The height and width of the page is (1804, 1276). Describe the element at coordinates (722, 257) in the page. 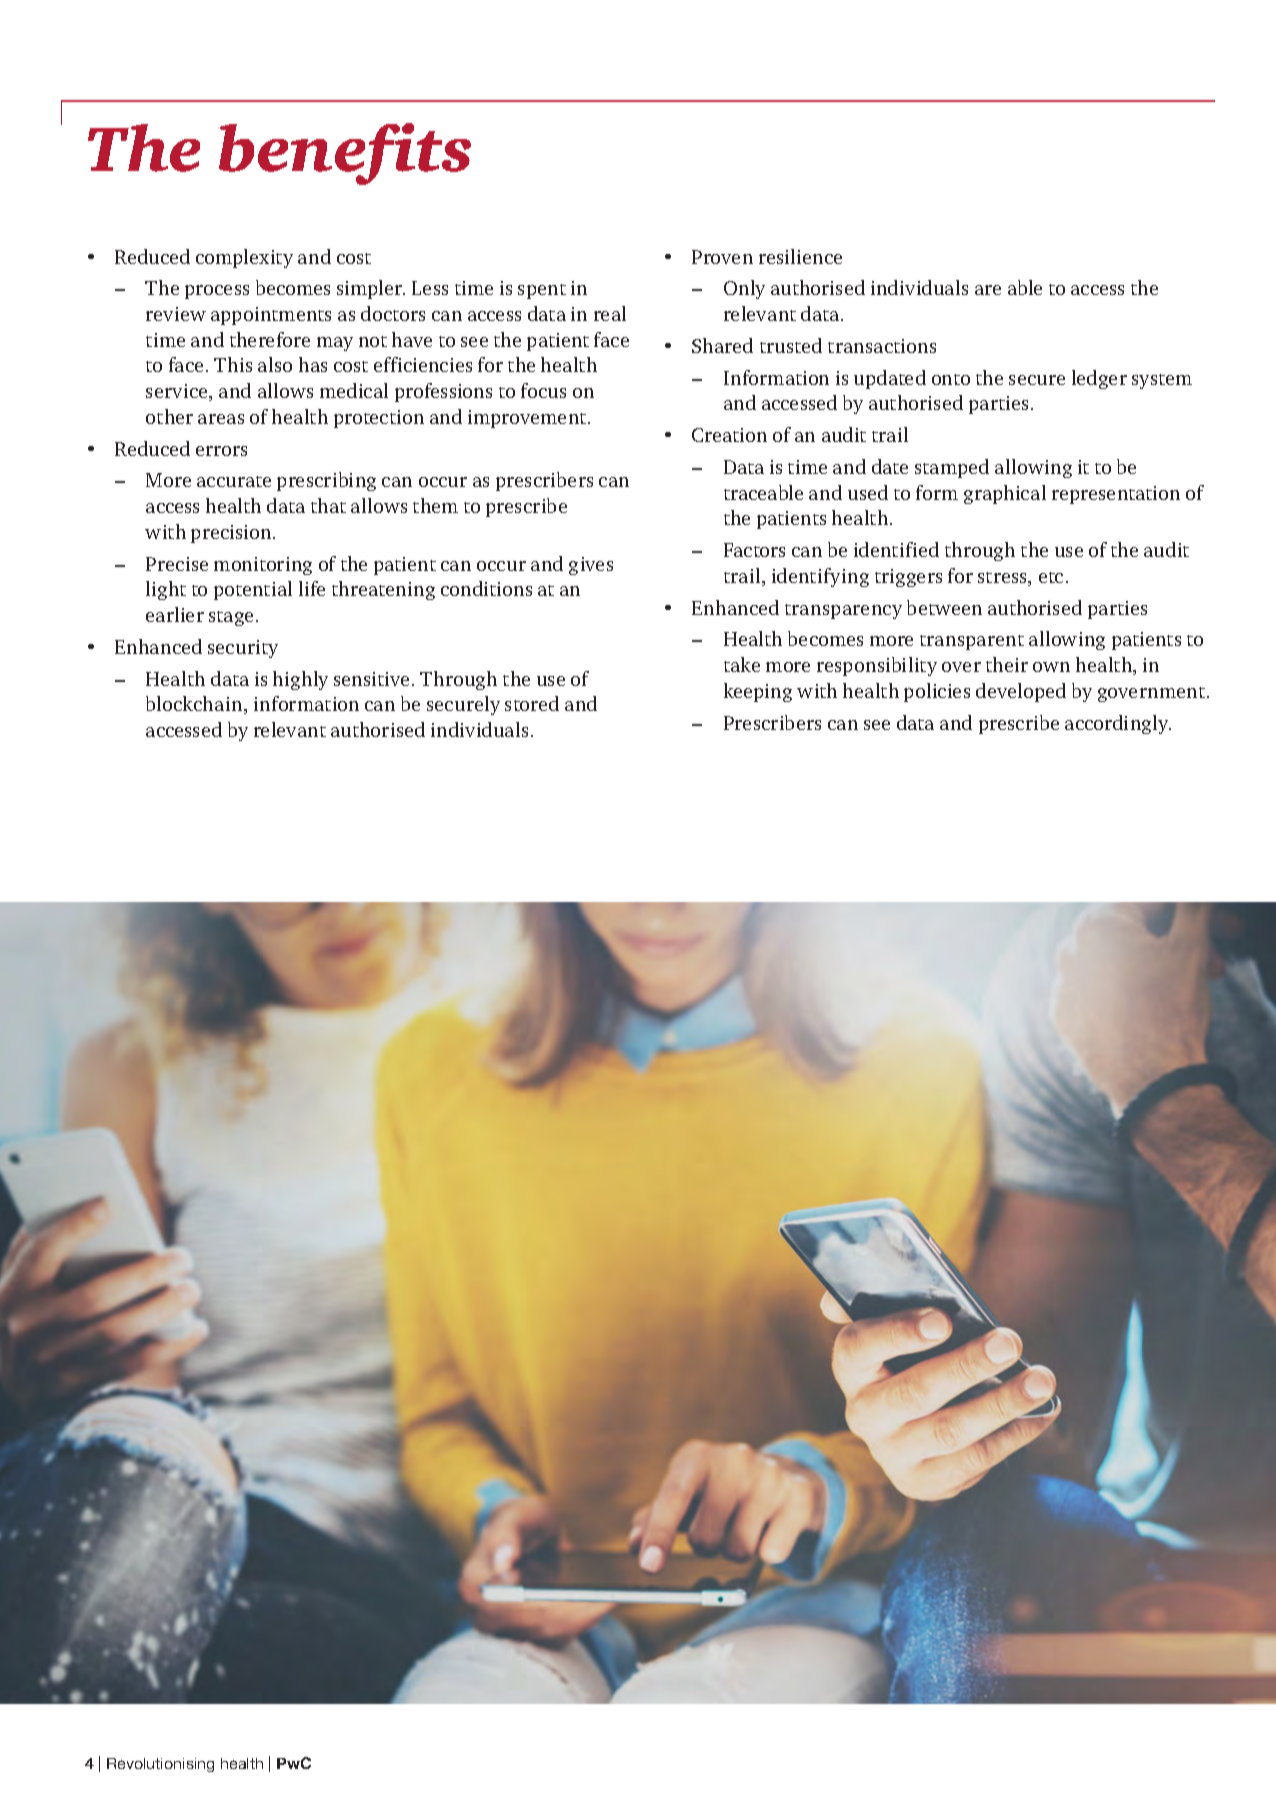

I see `Proven` at that location.
